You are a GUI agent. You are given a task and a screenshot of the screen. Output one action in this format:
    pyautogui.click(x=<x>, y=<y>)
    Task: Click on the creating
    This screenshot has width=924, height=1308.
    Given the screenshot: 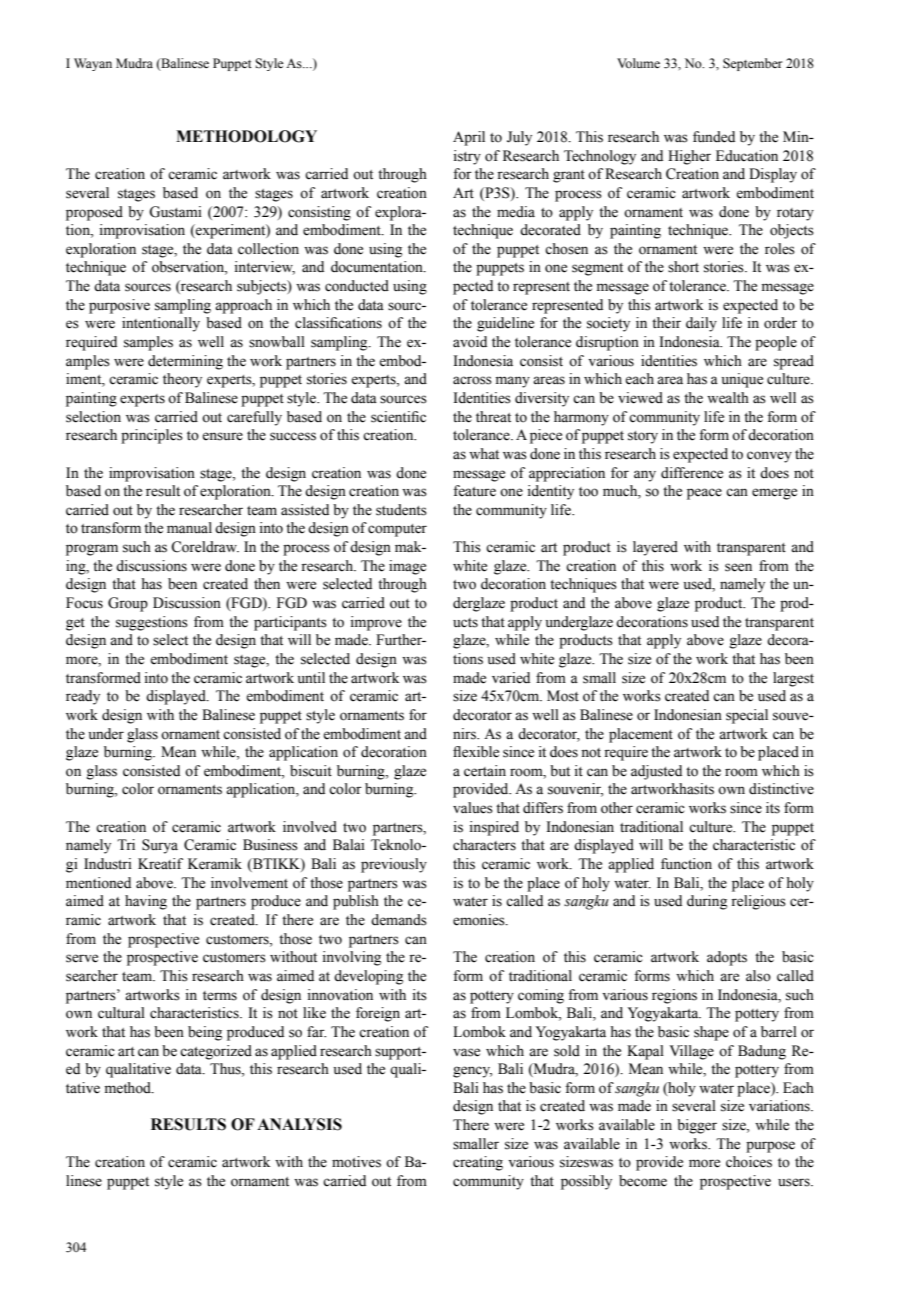 What is the action you would take?
    pyautogui.click(x=478, y=1163)
